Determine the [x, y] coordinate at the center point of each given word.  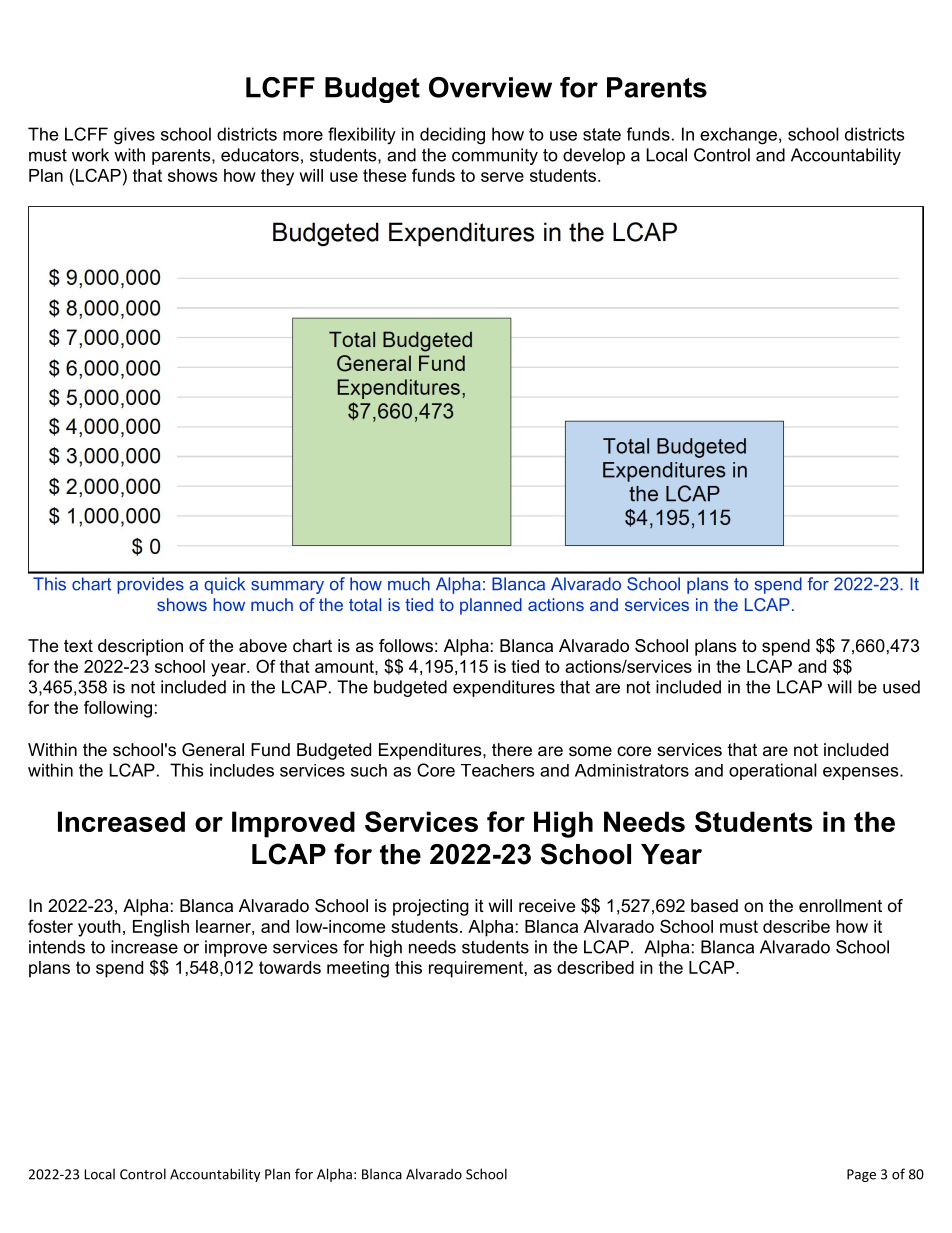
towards [290, 967]
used [901, 687]
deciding [452, 136]
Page [861, 1175]
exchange [738, 136]
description [140, 647]
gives [134, 136]
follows [406, 645]
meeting [358, 969]
